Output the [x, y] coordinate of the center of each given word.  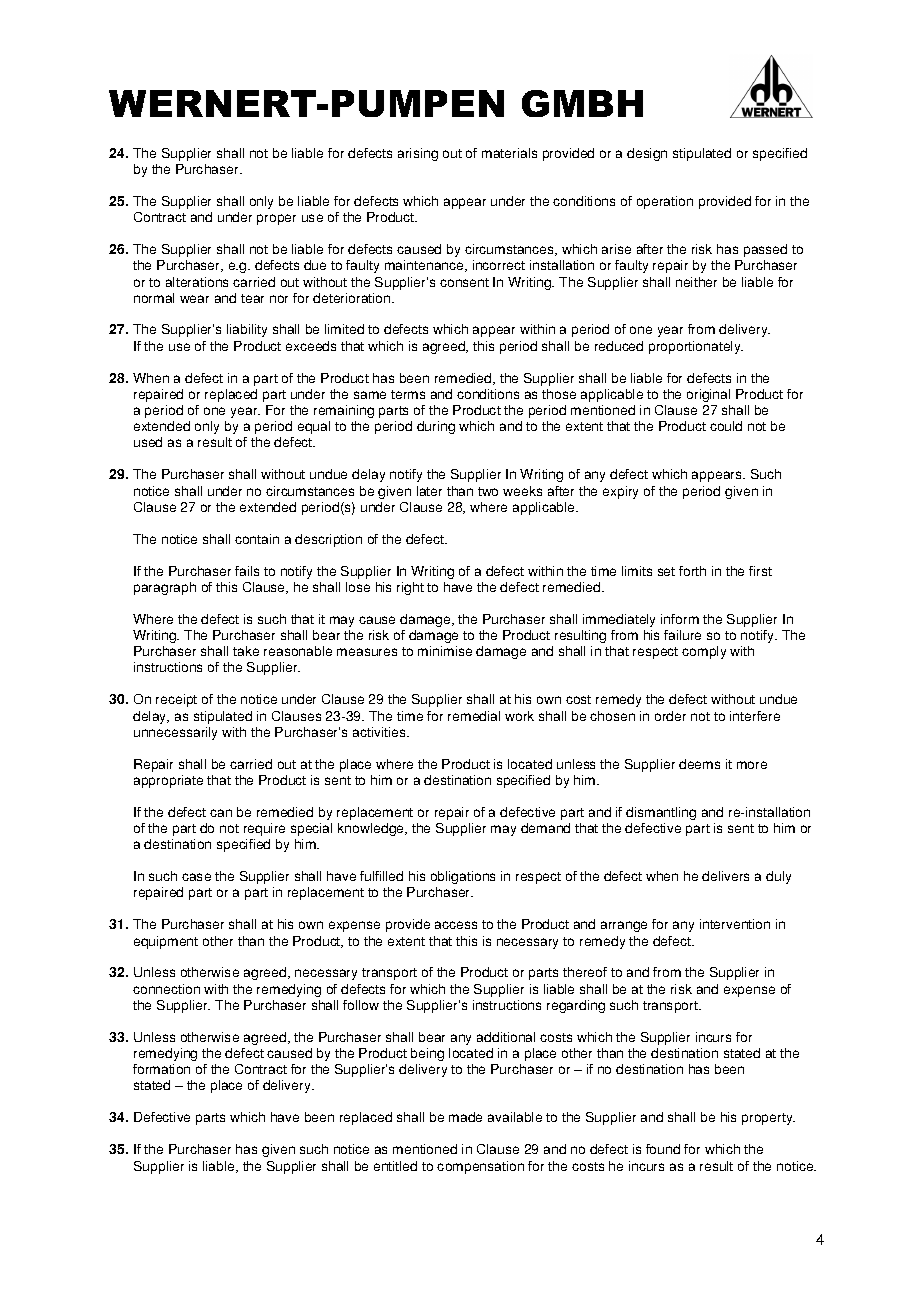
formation [161, 1069]
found [663, 1149]
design [647, 154]
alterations [197, 282]
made [465, 1117]
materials [509, 153]
